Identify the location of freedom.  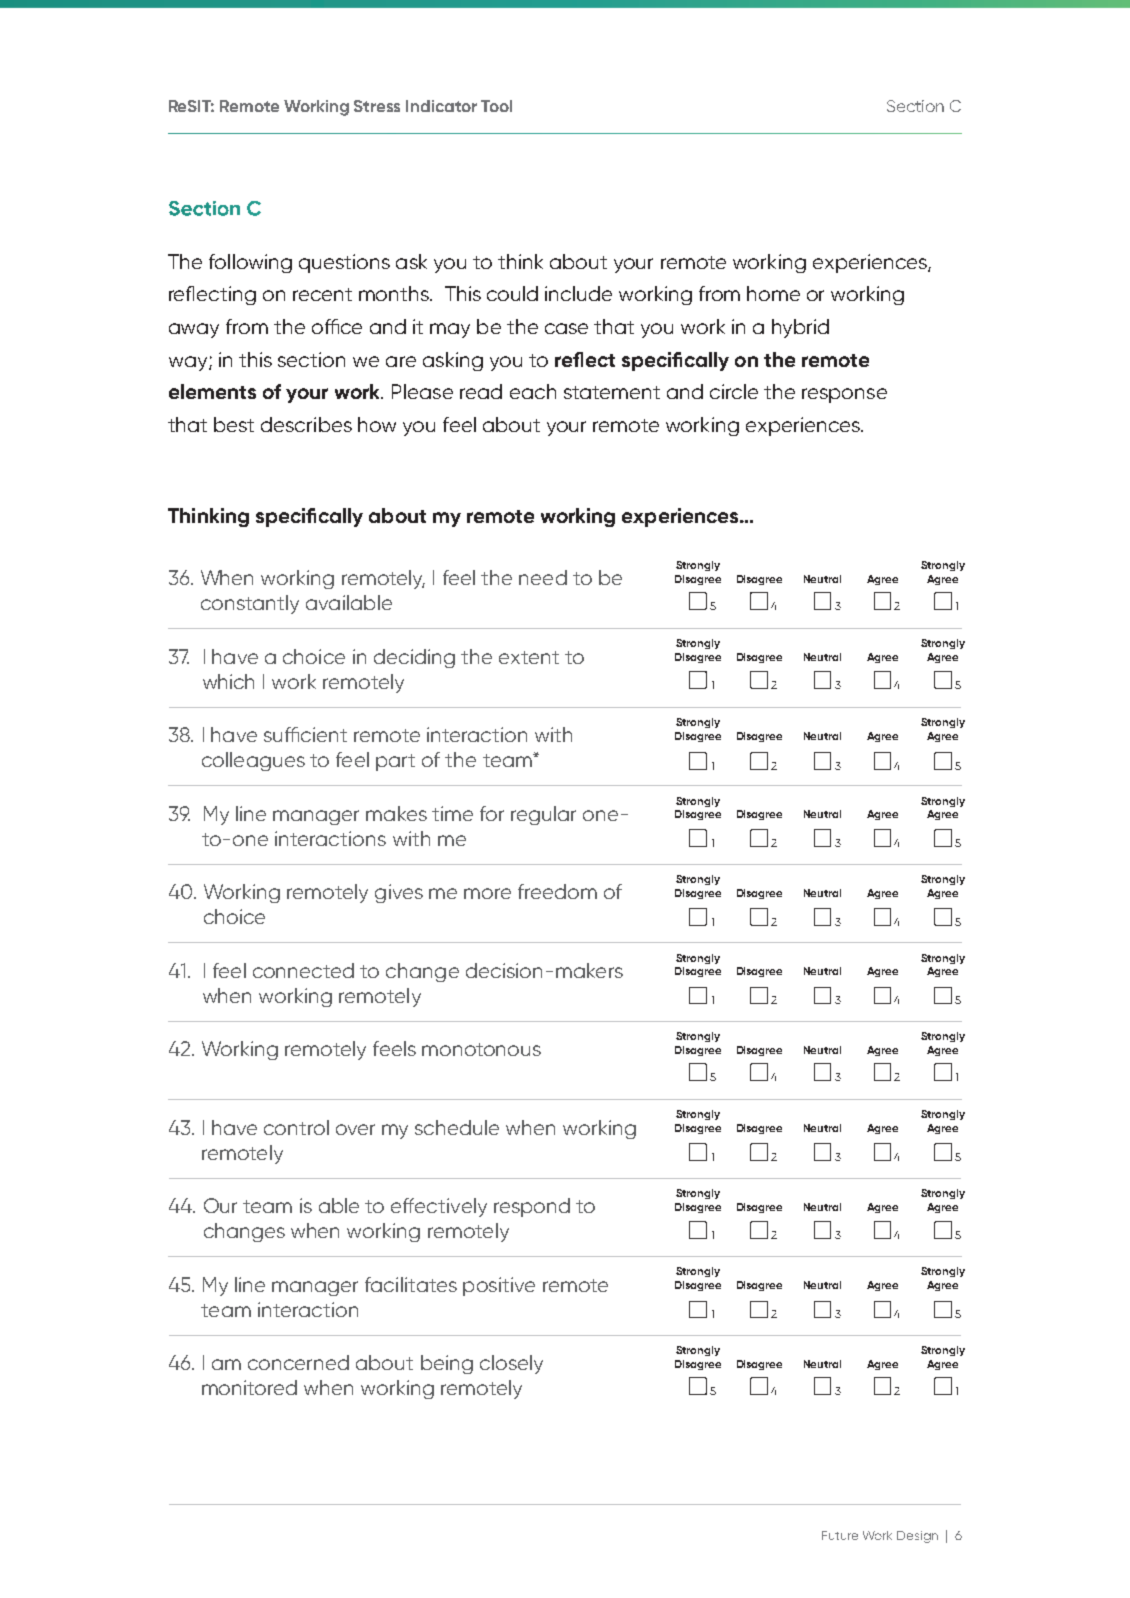
(557, 891).
